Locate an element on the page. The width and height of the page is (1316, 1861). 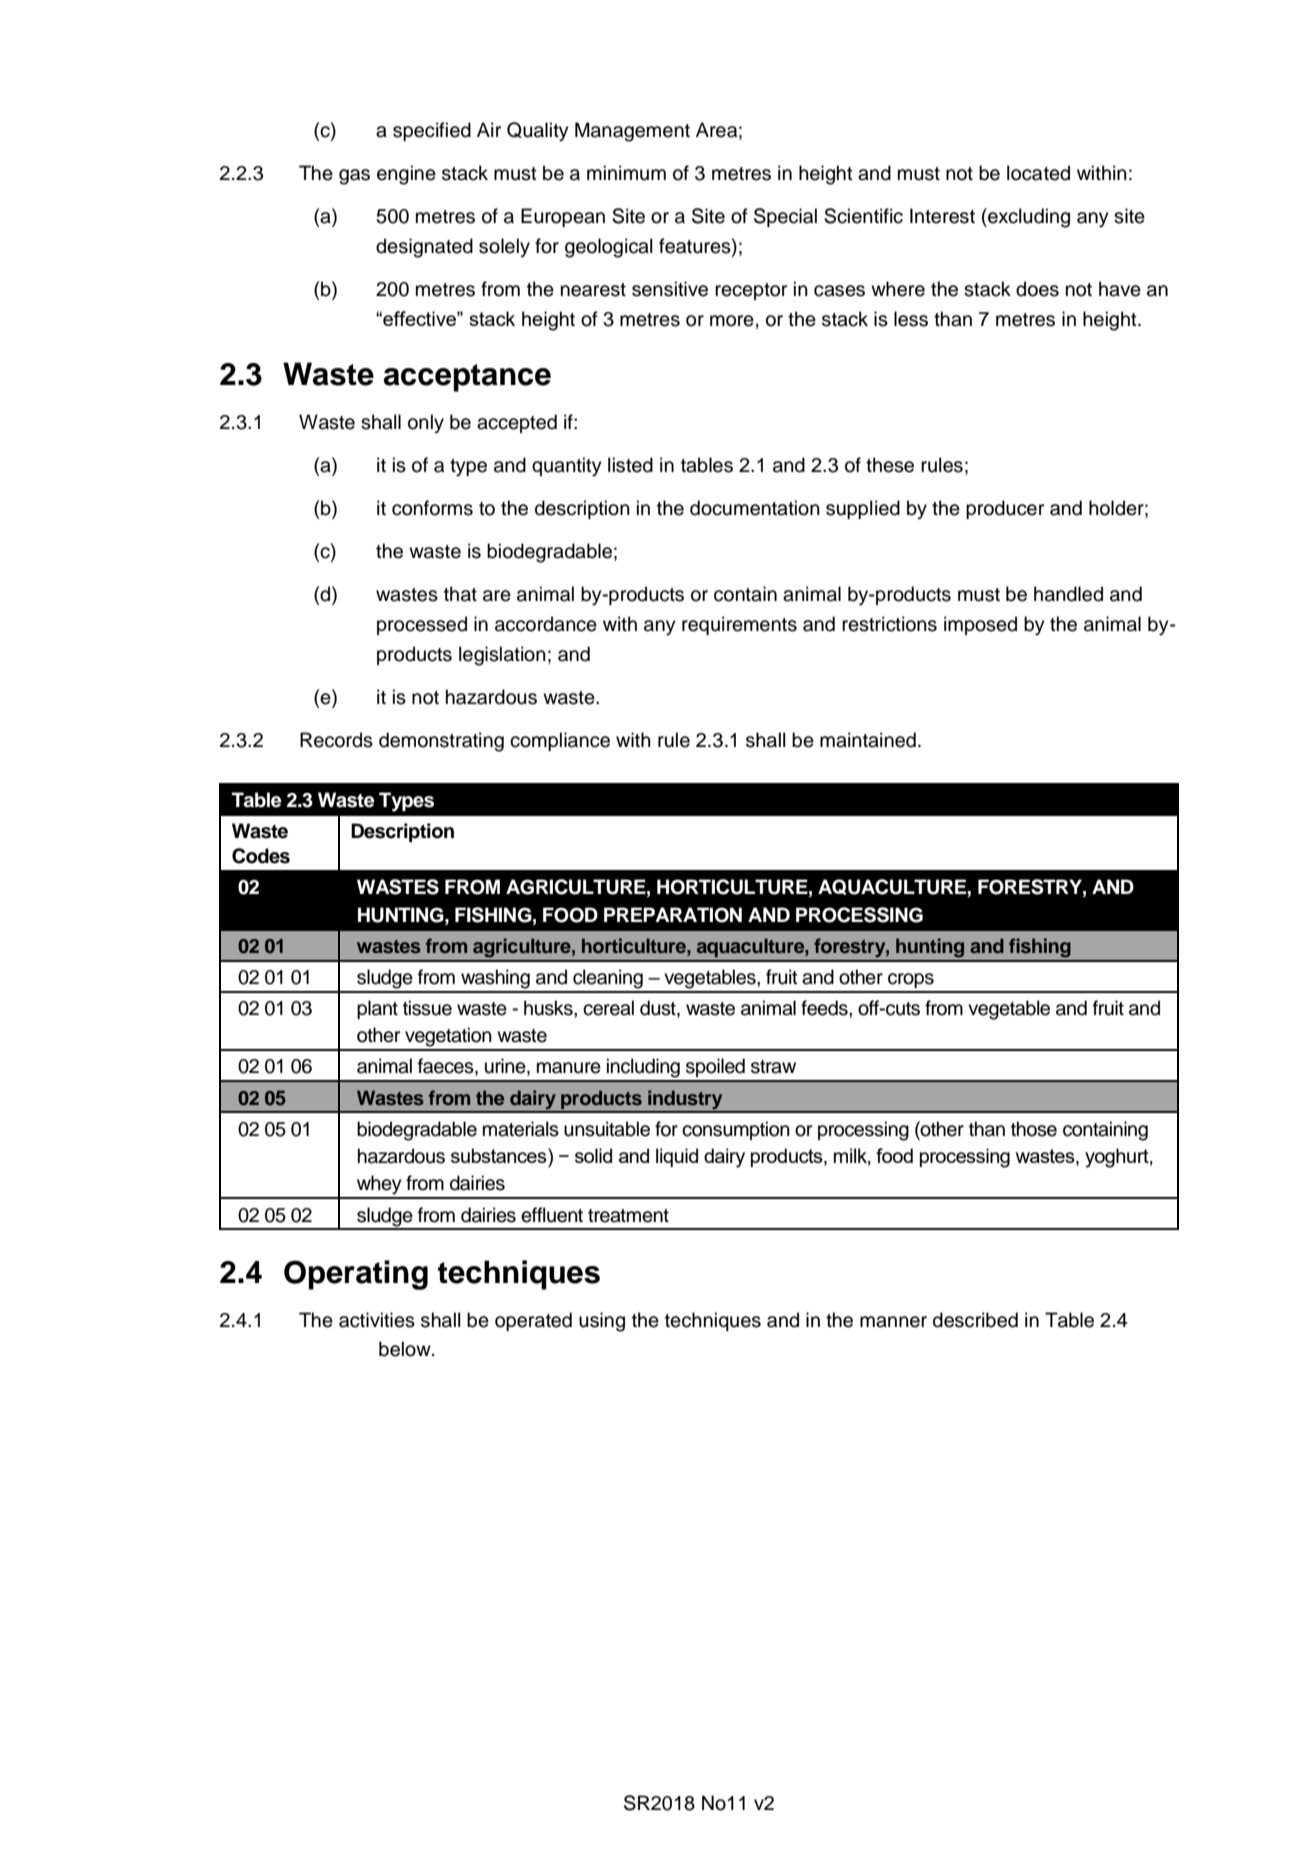
those is located at coordinates (1034, 1129).
